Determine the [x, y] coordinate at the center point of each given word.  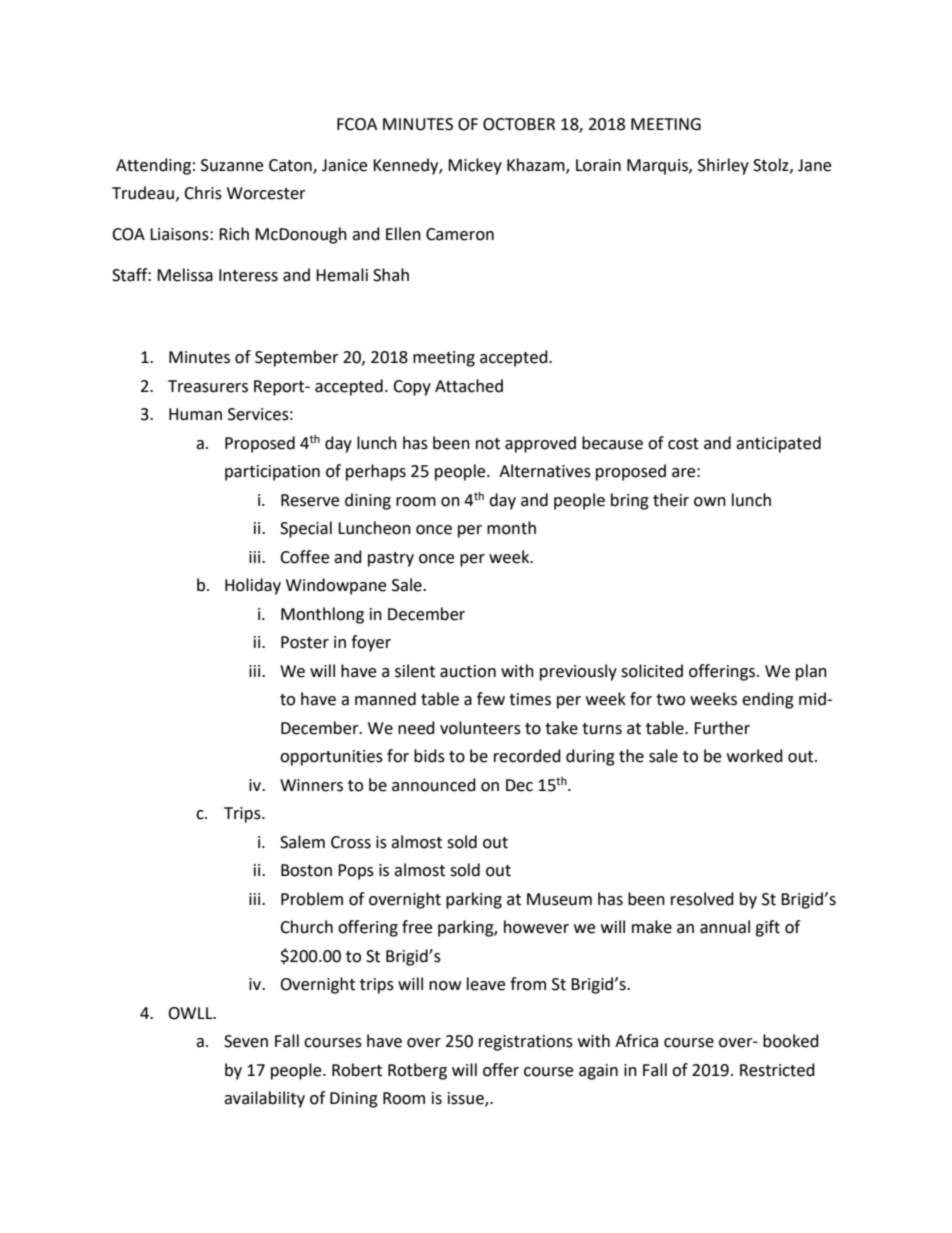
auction [468, 671]
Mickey [475, 166]
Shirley [723, 166]
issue [467, 1099]
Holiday [253, 586]
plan [811, 672]
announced [434, 785]
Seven [246, 1041]
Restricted [777, 1070]
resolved [702, 899]
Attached [469, 386]
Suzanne [232, 165]
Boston [306, 870]
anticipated [778, 444]
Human [195, 414]
